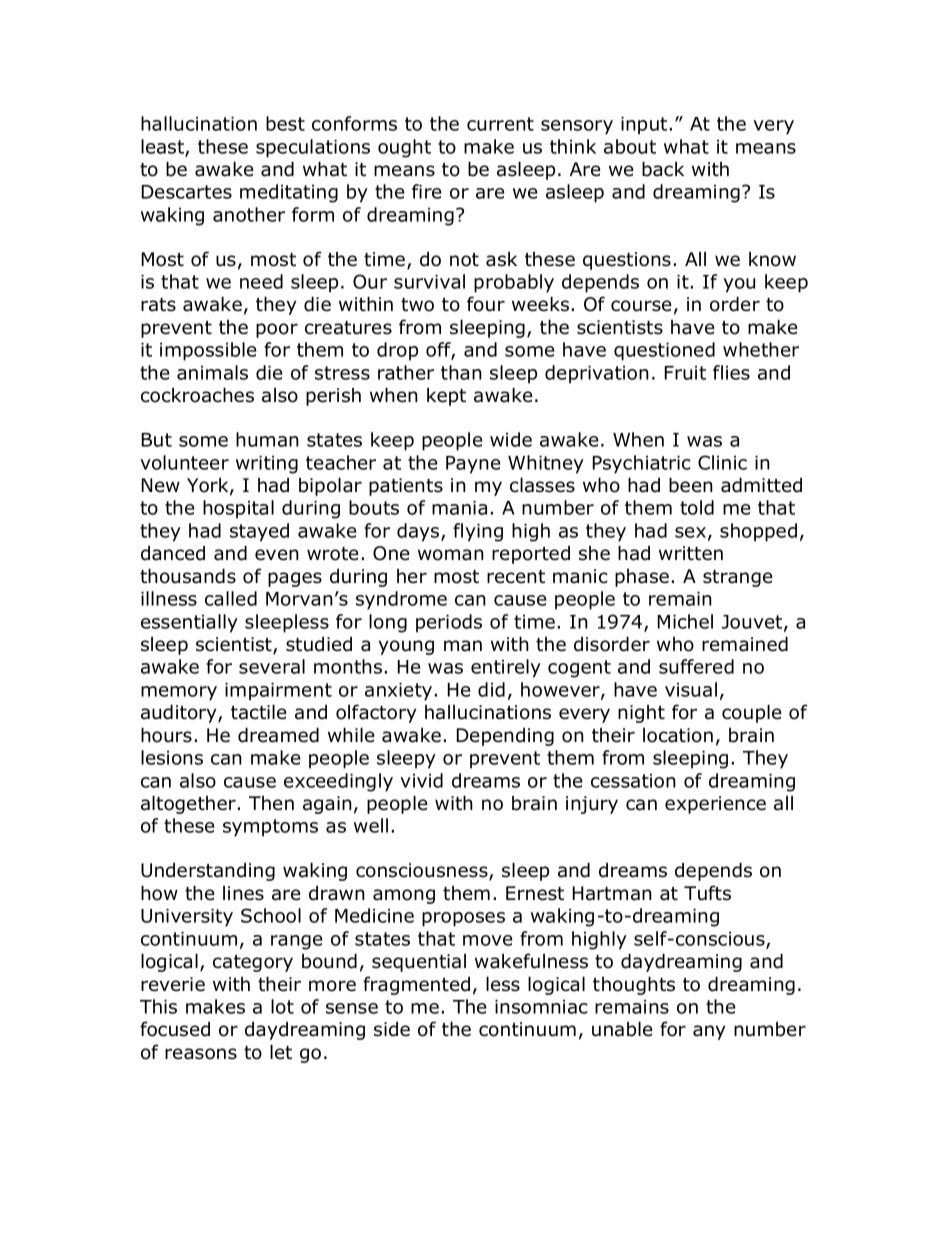 The width and height of the screenshot is (952, 1233). What do you see at coordinates (285, 123) in the screenshot?
I see `best` at bounding box center [285, 123].
